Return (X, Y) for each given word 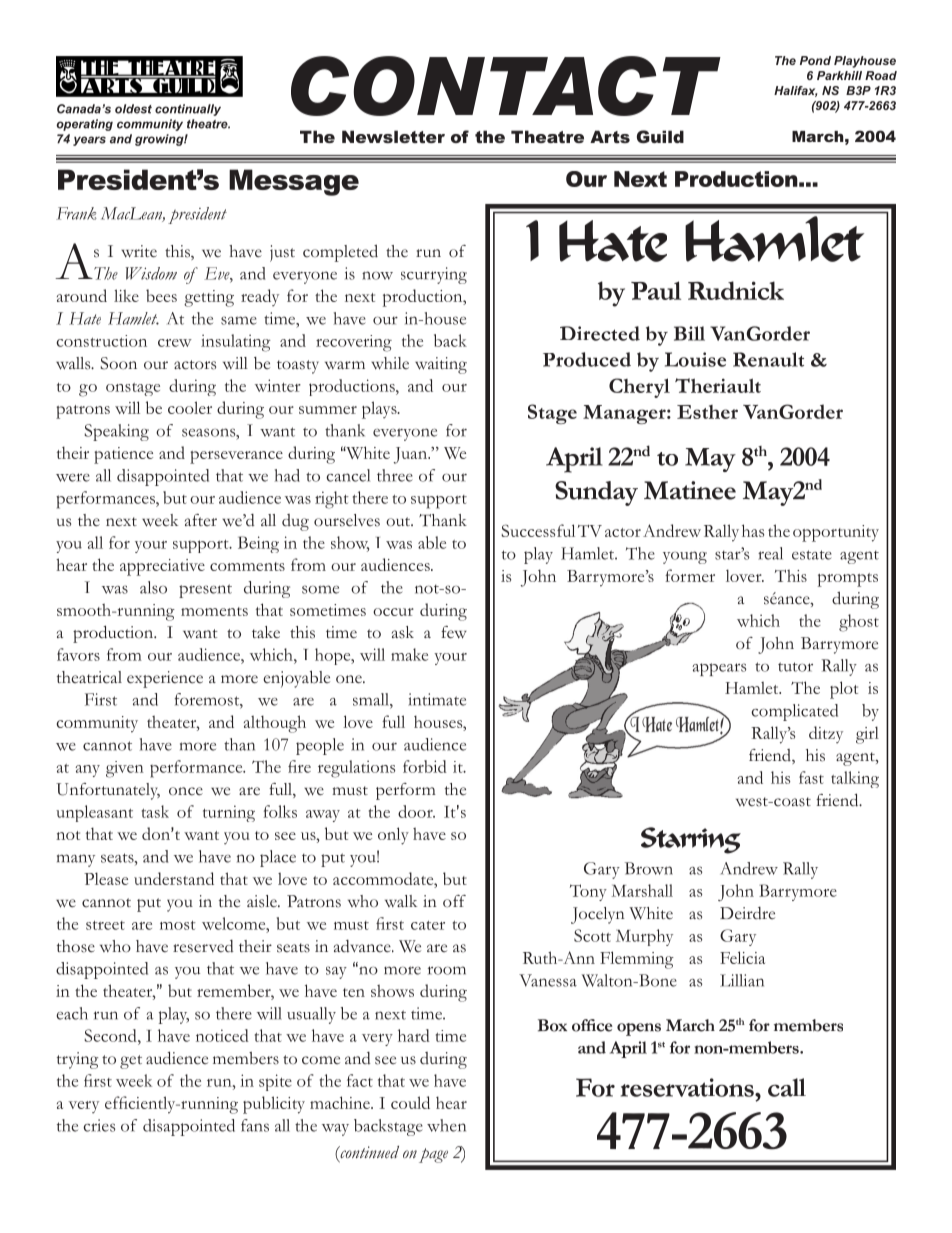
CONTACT (506, 86)
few (454, 632)
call (787, 1087)
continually (188, 110)
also (153, 587)
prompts (848, 580)
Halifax (795, 91)
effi (117, 1102)
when (446, 1125)
